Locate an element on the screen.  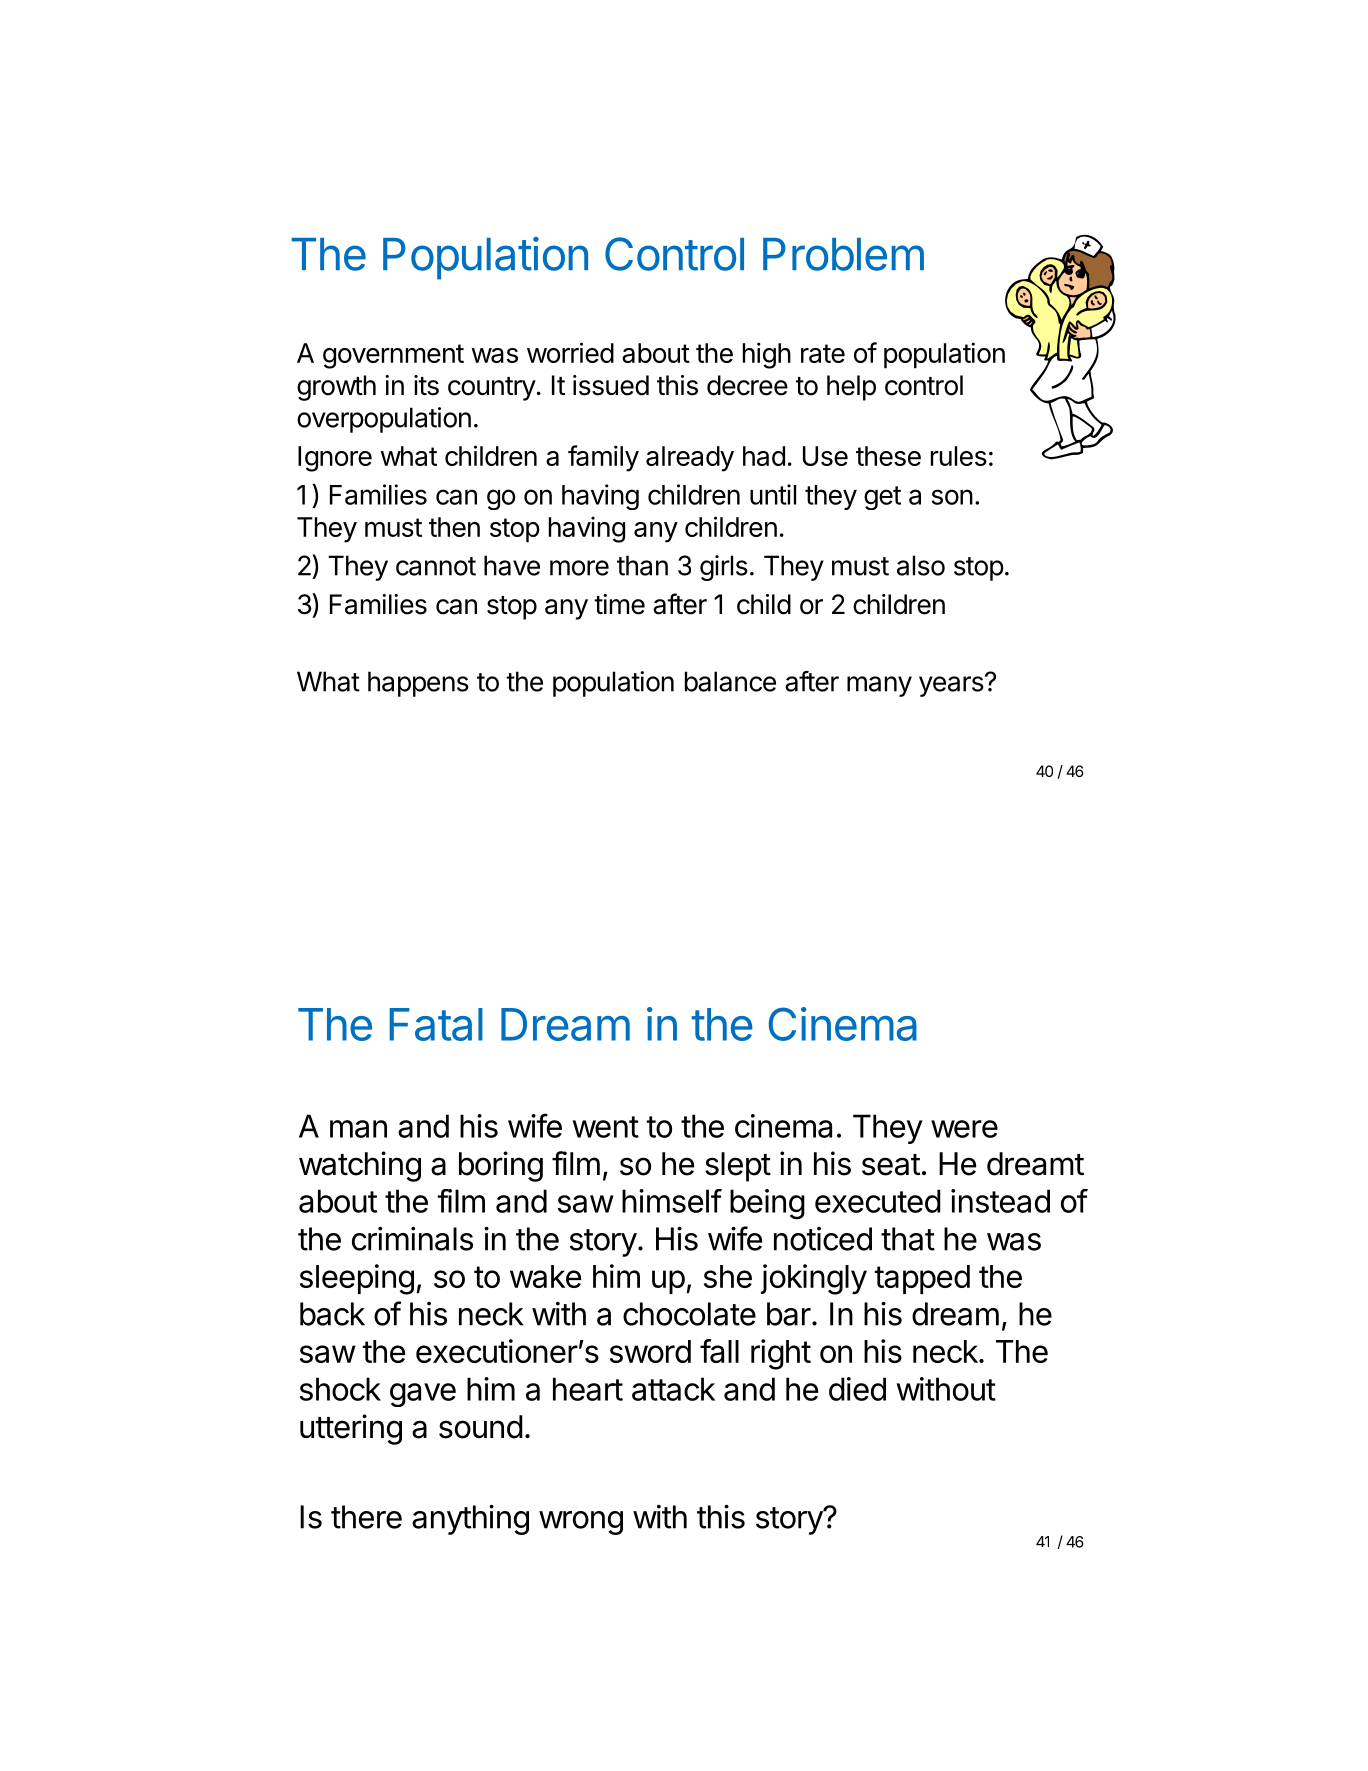
issued is located at coordinates (611, 385).
